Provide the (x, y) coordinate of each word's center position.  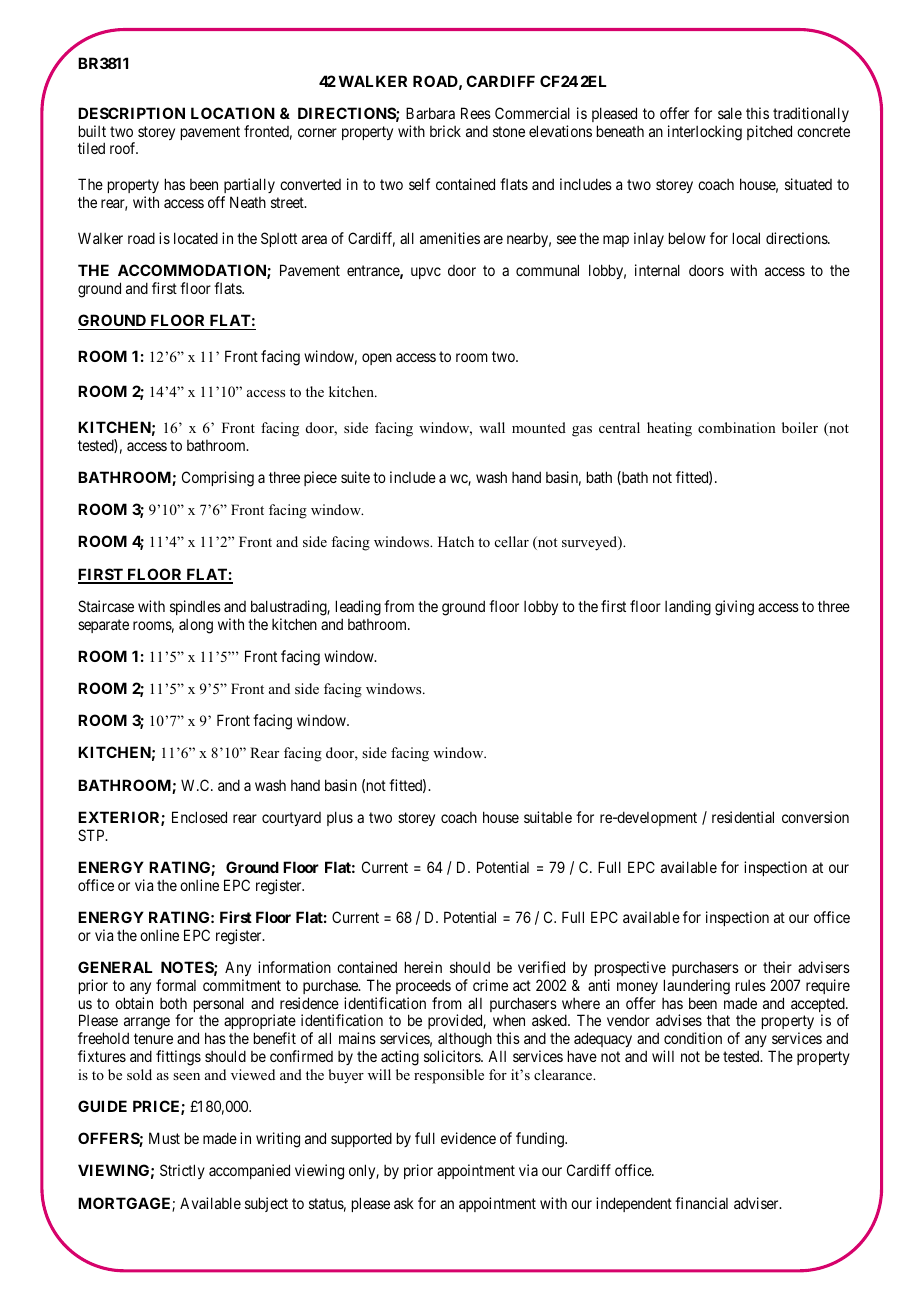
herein (423, 967)
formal (176, 985)
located (196, 238)
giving (734, 608)
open (377, 359)
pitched (769, 132)
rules (751, 985)
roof (124, 148)
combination (737, 427)
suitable (548, 817)
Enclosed (199, 817)
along (196, 626)
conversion (815, 817)
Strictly (182, 1171)
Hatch (456, 541)
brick (445, 131)
